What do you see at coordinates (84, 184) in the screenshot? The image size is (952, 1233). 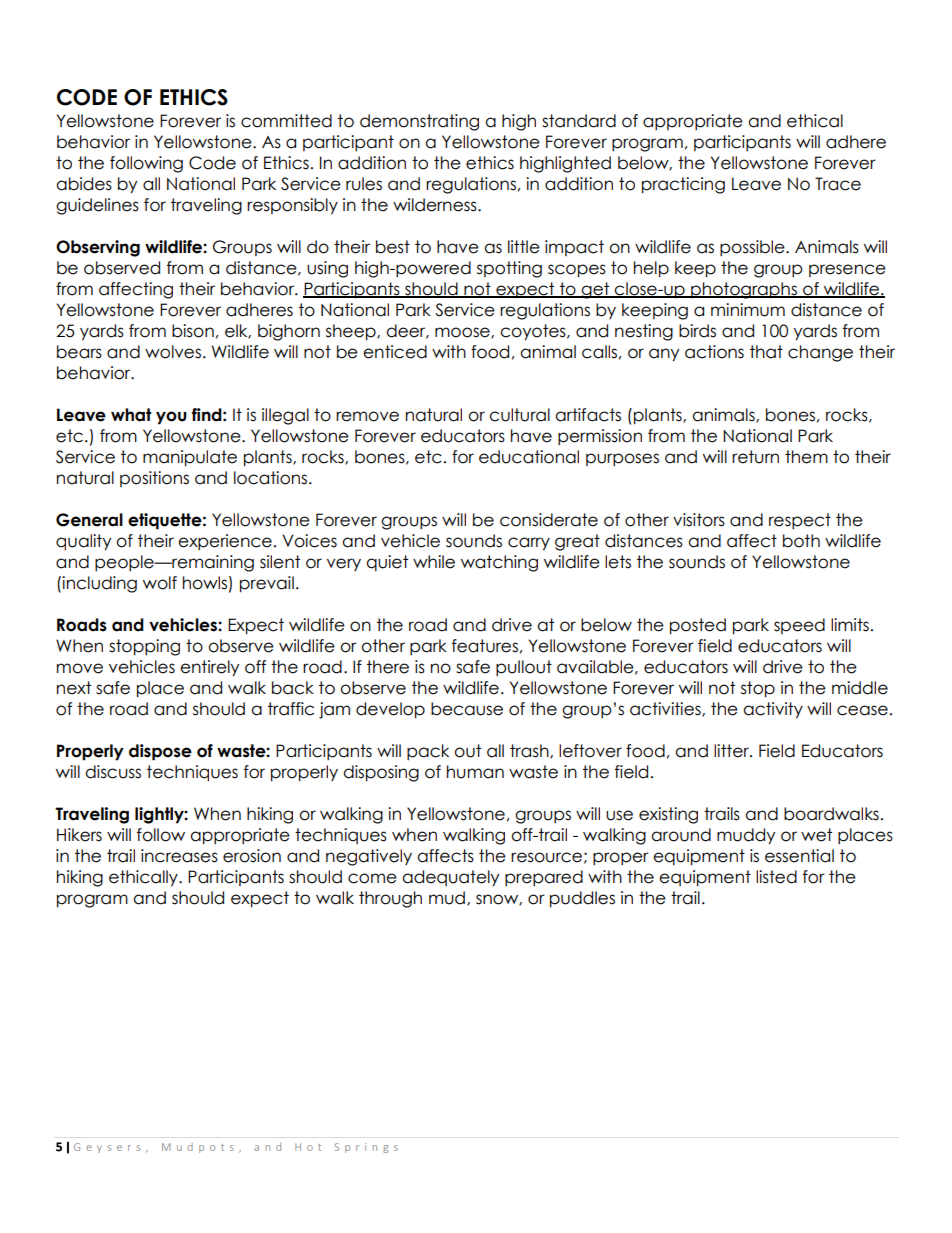 I see `abides` at bounding box center [84, 184].
